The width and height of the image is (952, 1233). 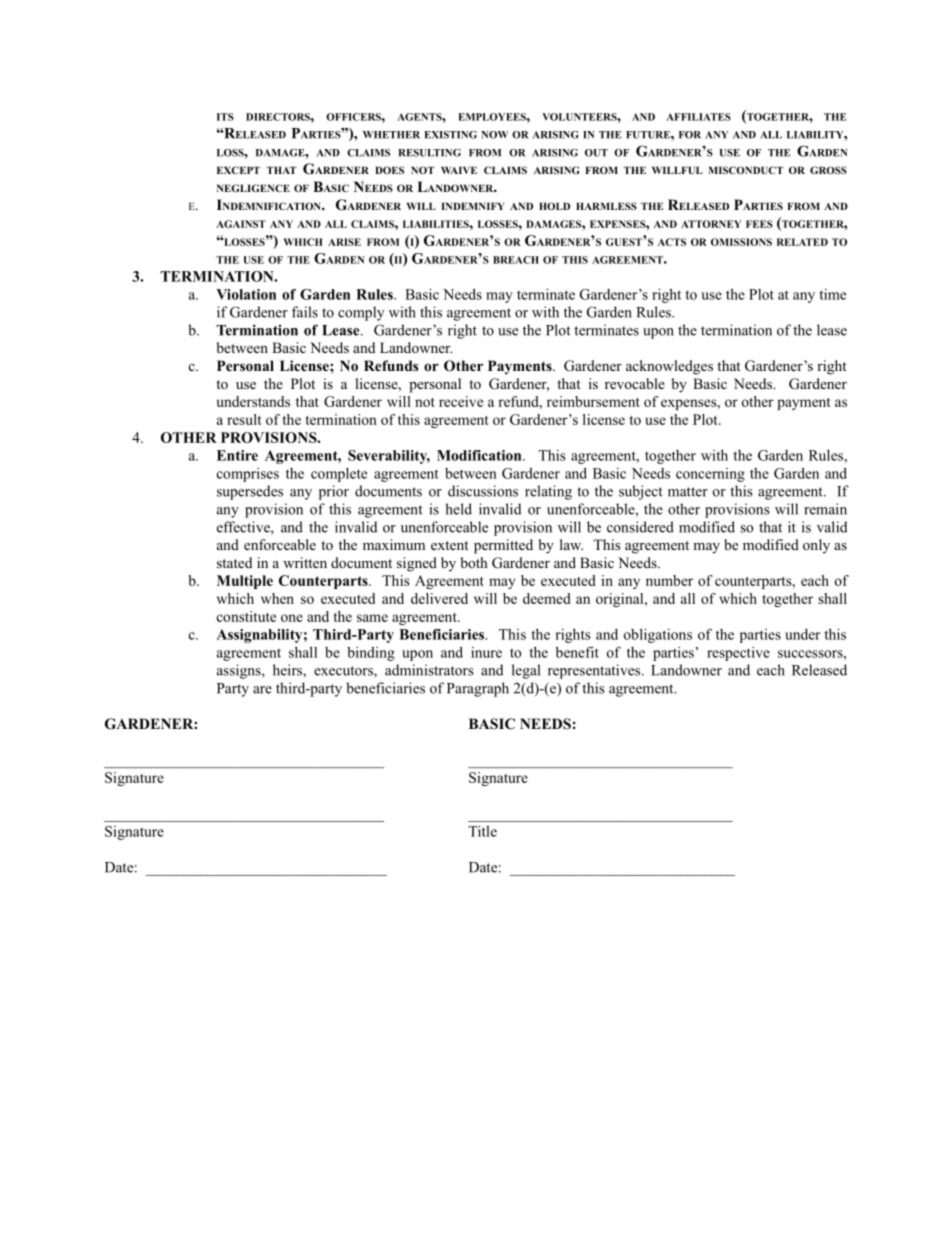 I want to click on EXCEPT, so click(x=238, y=170).
